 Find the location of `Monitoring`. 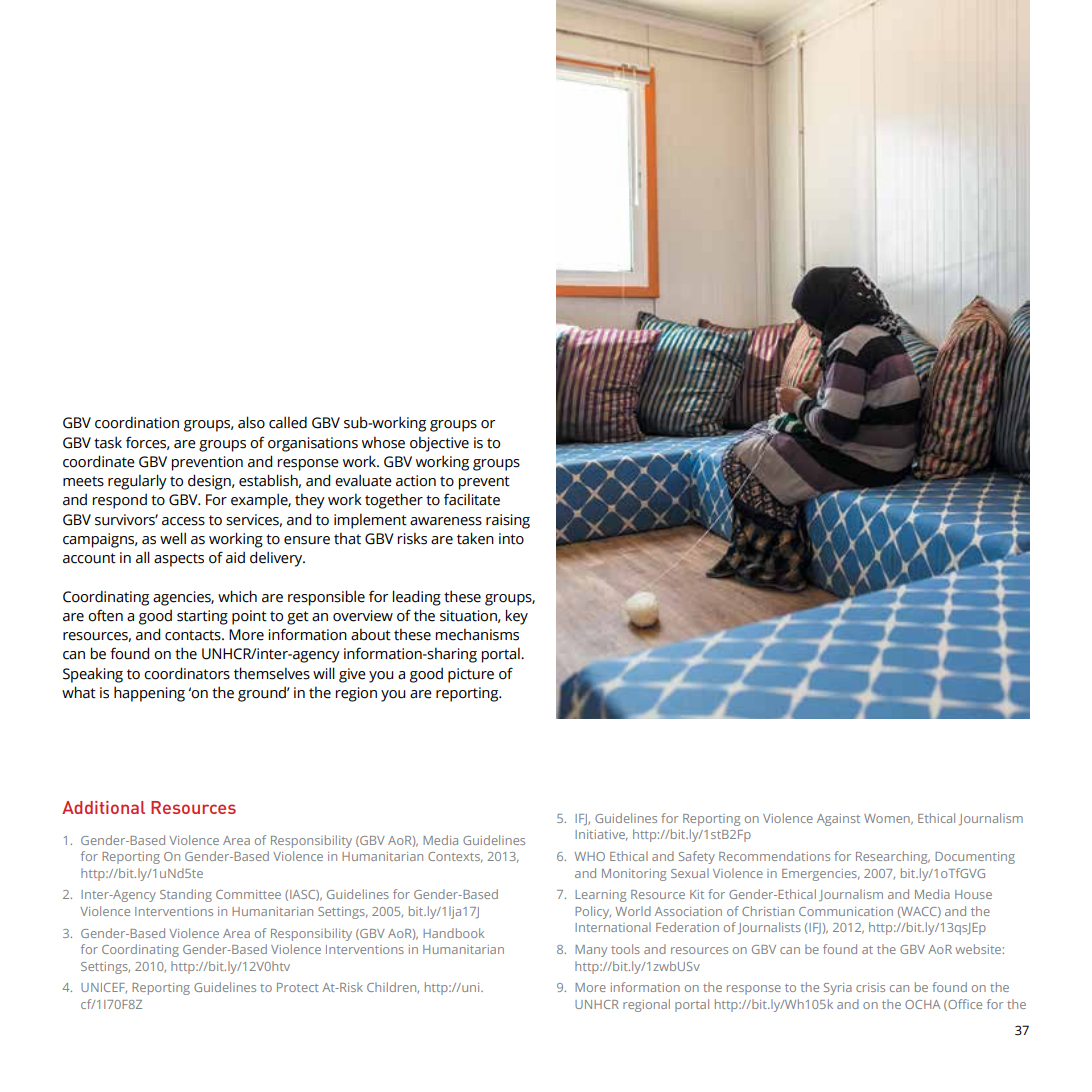

Monitoring is located at coordinates (634, 875).
